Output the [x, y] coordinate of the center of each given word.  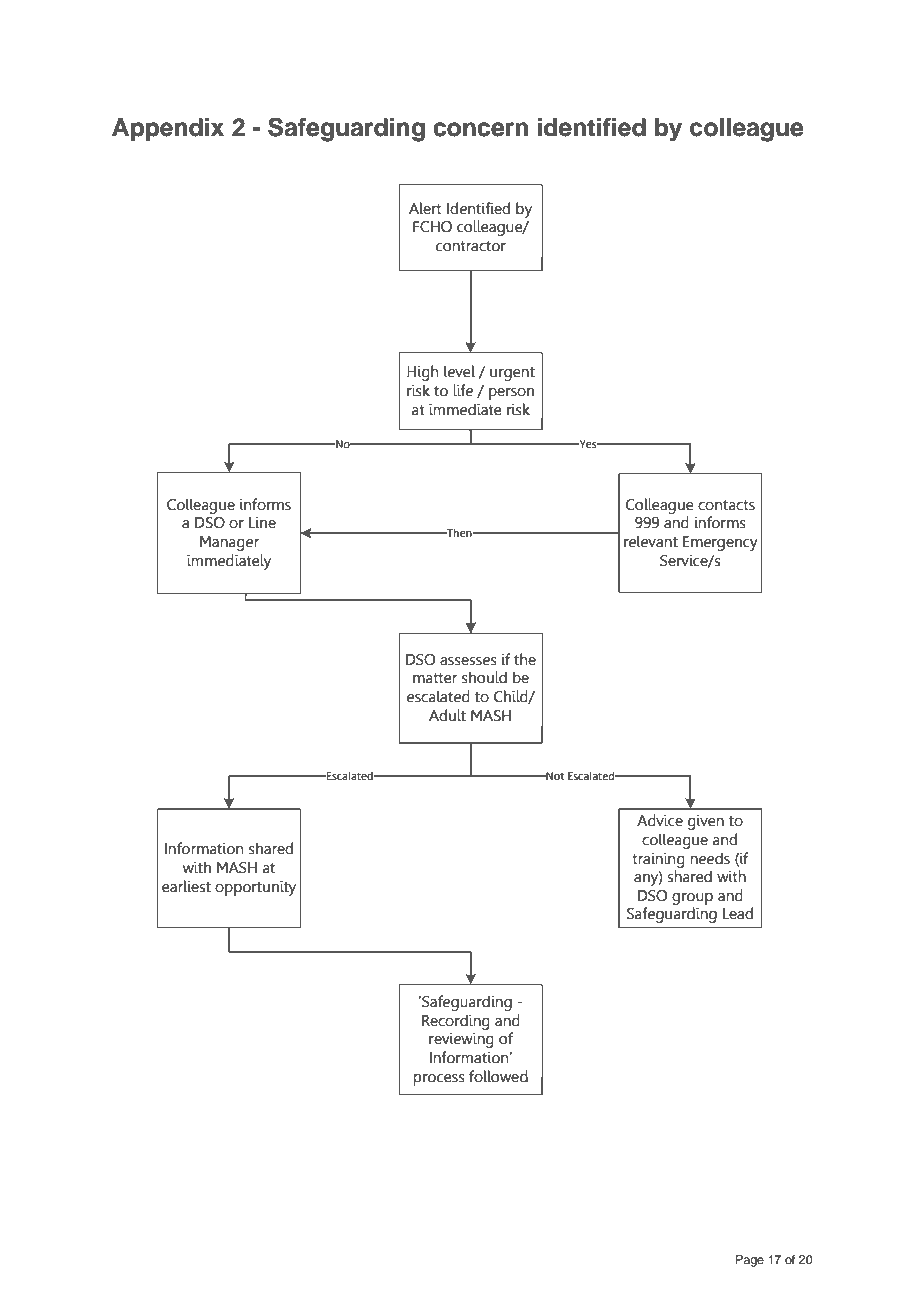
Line [262, 522]
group [692, 899]
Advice [660, 820]
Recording [456, 1022]
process [439, 1080]
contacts [726, 505]
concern [480, 129]
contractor [471, 246]
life [463, 390]
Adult [447, 715]
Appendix [168, 129]
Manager [229, 543]
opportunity [255, 888]
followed [498, 1076]
